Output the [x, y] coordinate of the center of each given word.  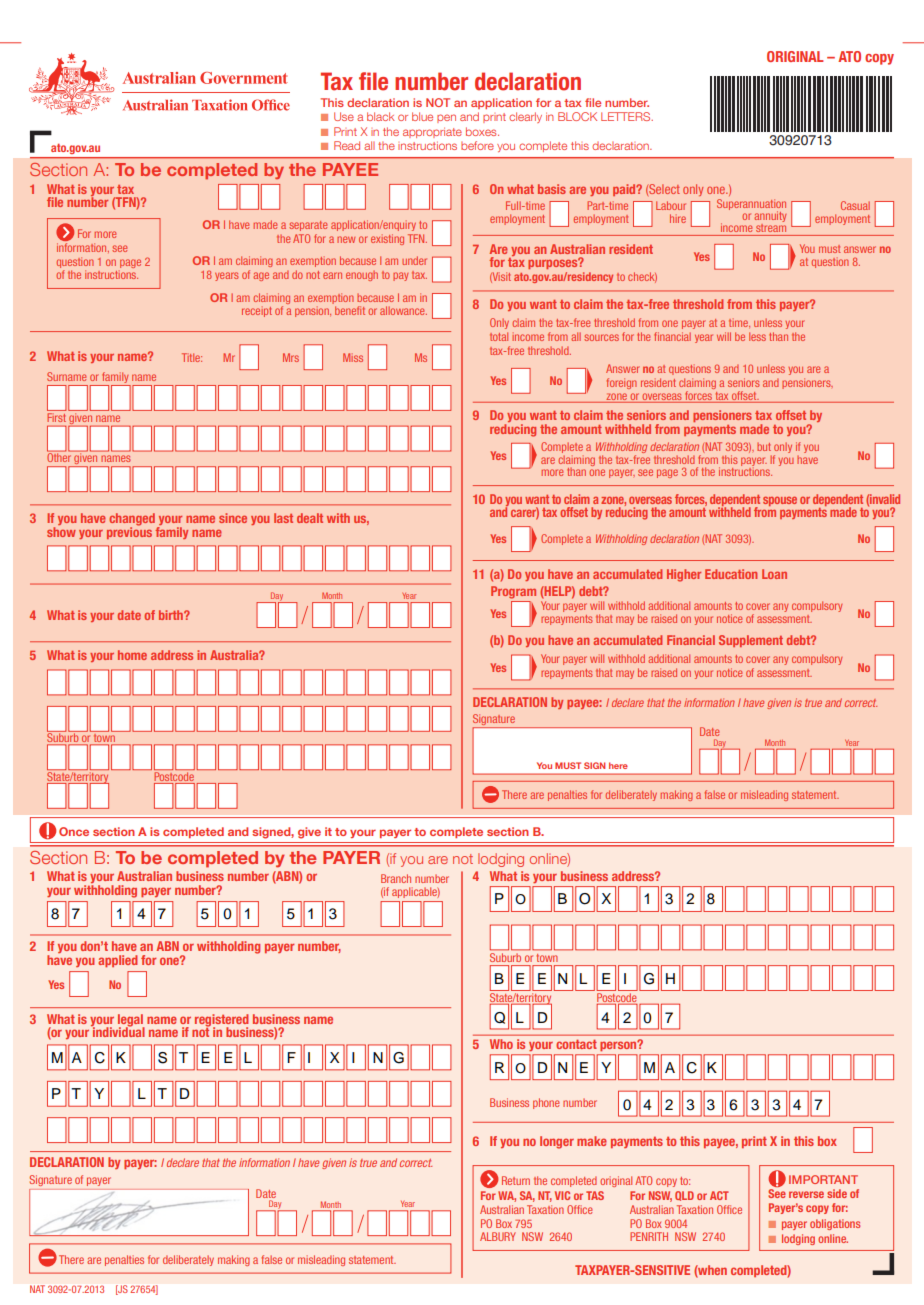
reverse [806, 1194]
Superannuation [751, 205]
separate [308, 226]
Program [513, 592]
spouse [780, 501]
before [477, 145]
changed [132, 520]
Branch [396, 878]
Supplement [751, 641]
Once [74, 831]
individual [118, 1031]
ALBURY [498, 1236]
